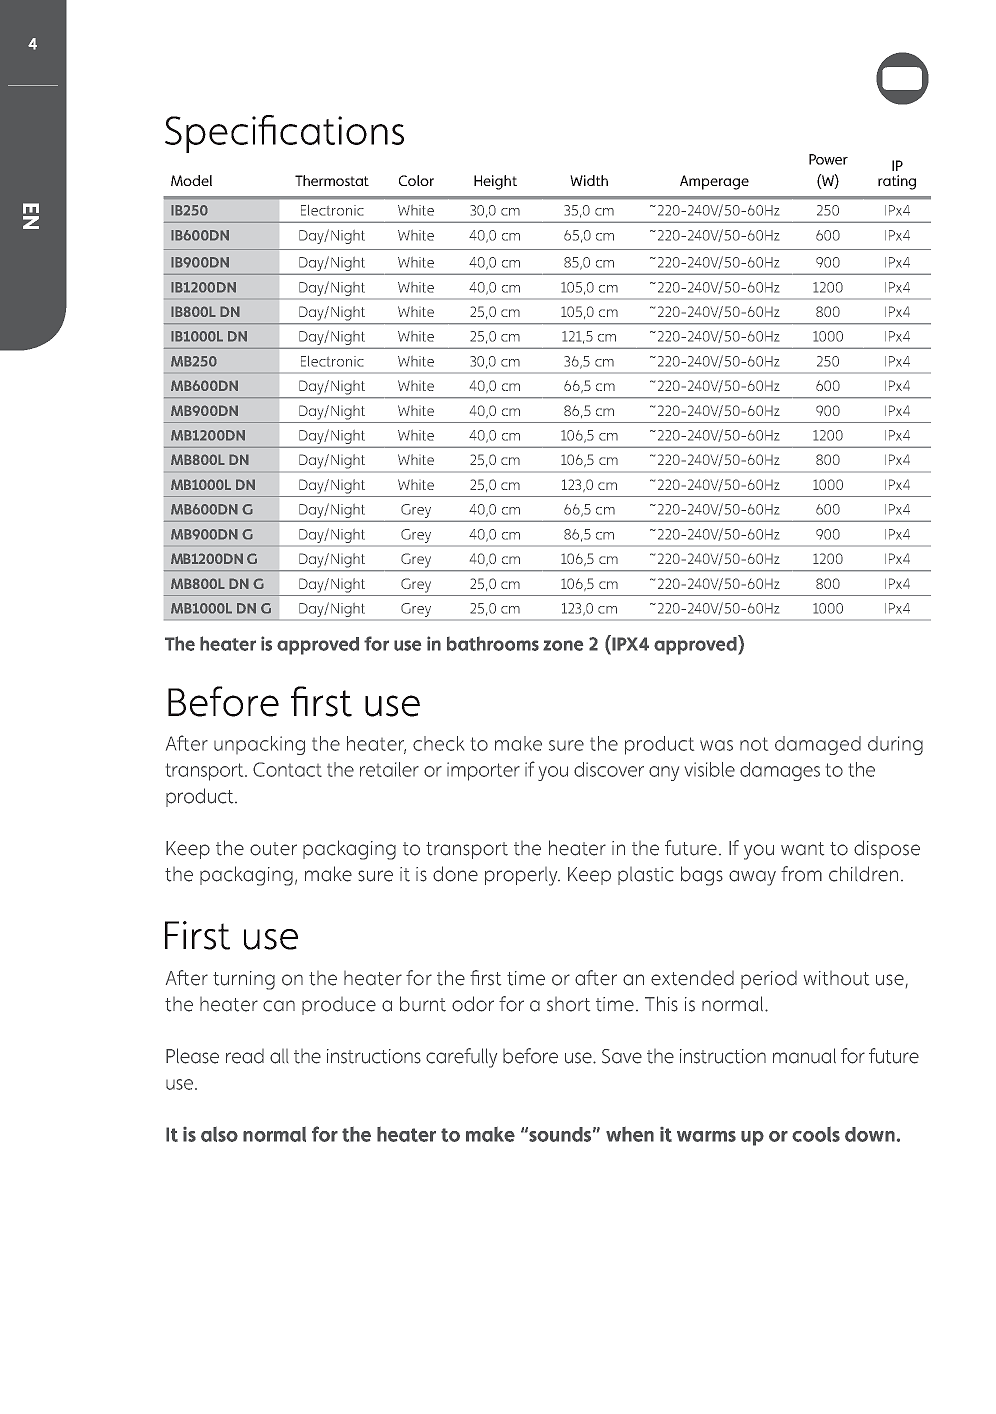  What do you see at coordinates (828, 159) in the image?
I see `Power` at bounding box center [828, 159].
